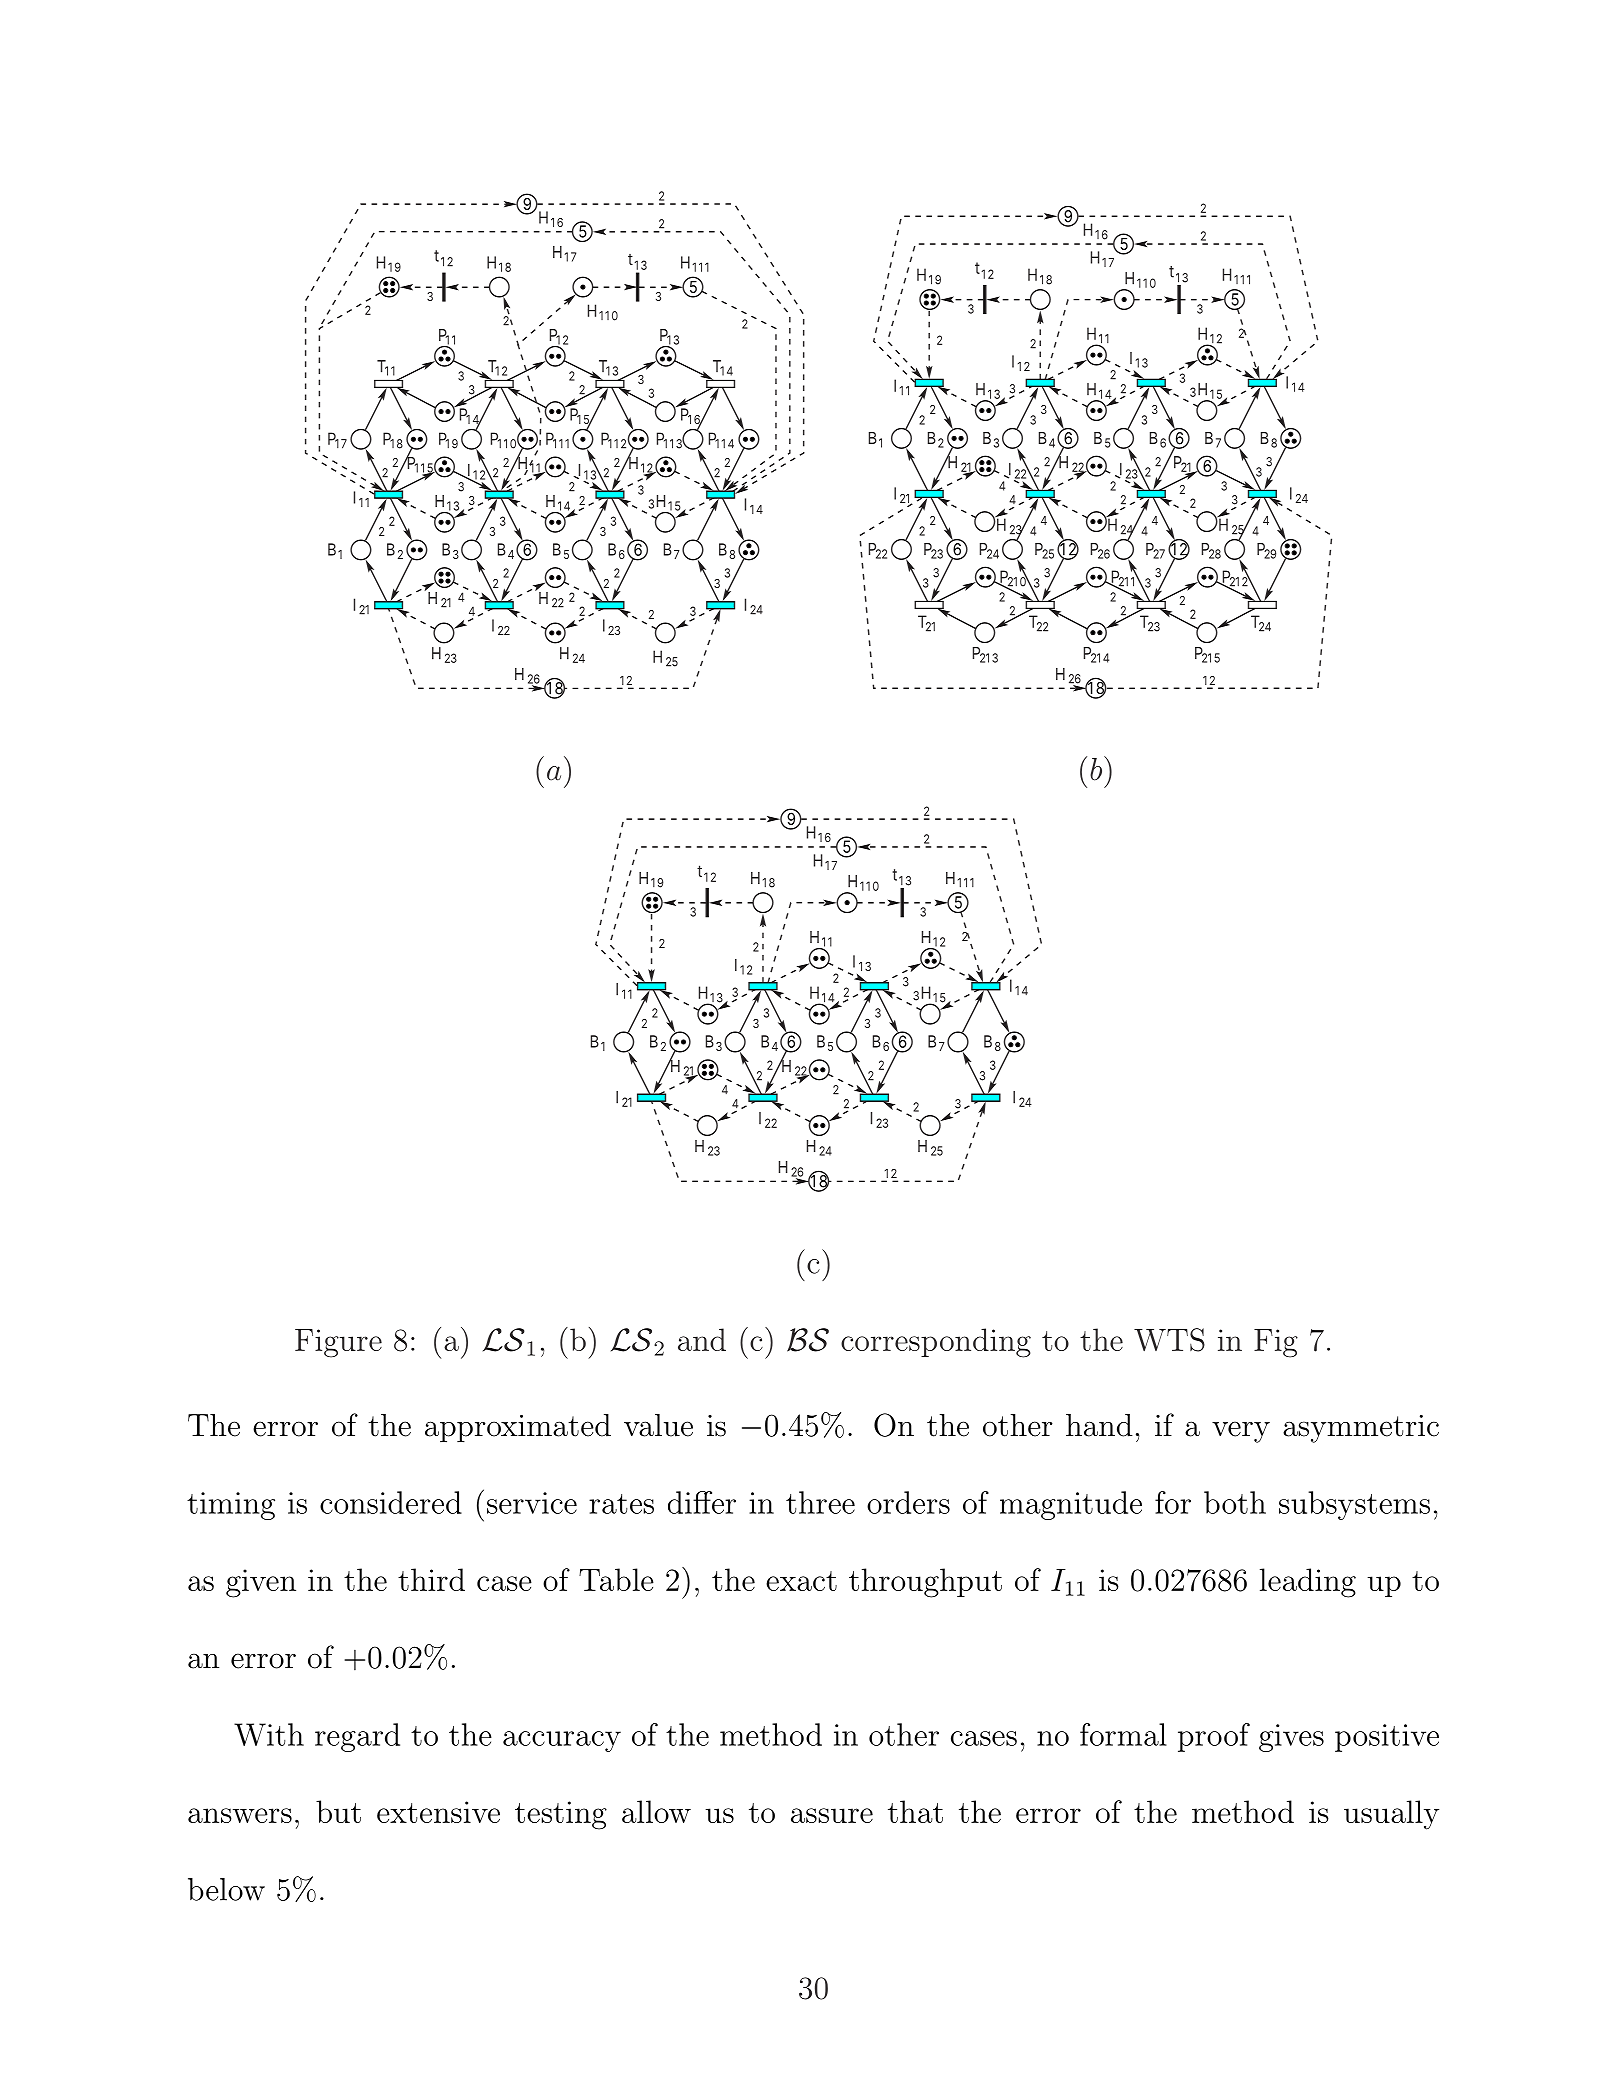 The height and width of the screenshot is (2099, 1622). I want to click on leading, so click(1308, 1583).
